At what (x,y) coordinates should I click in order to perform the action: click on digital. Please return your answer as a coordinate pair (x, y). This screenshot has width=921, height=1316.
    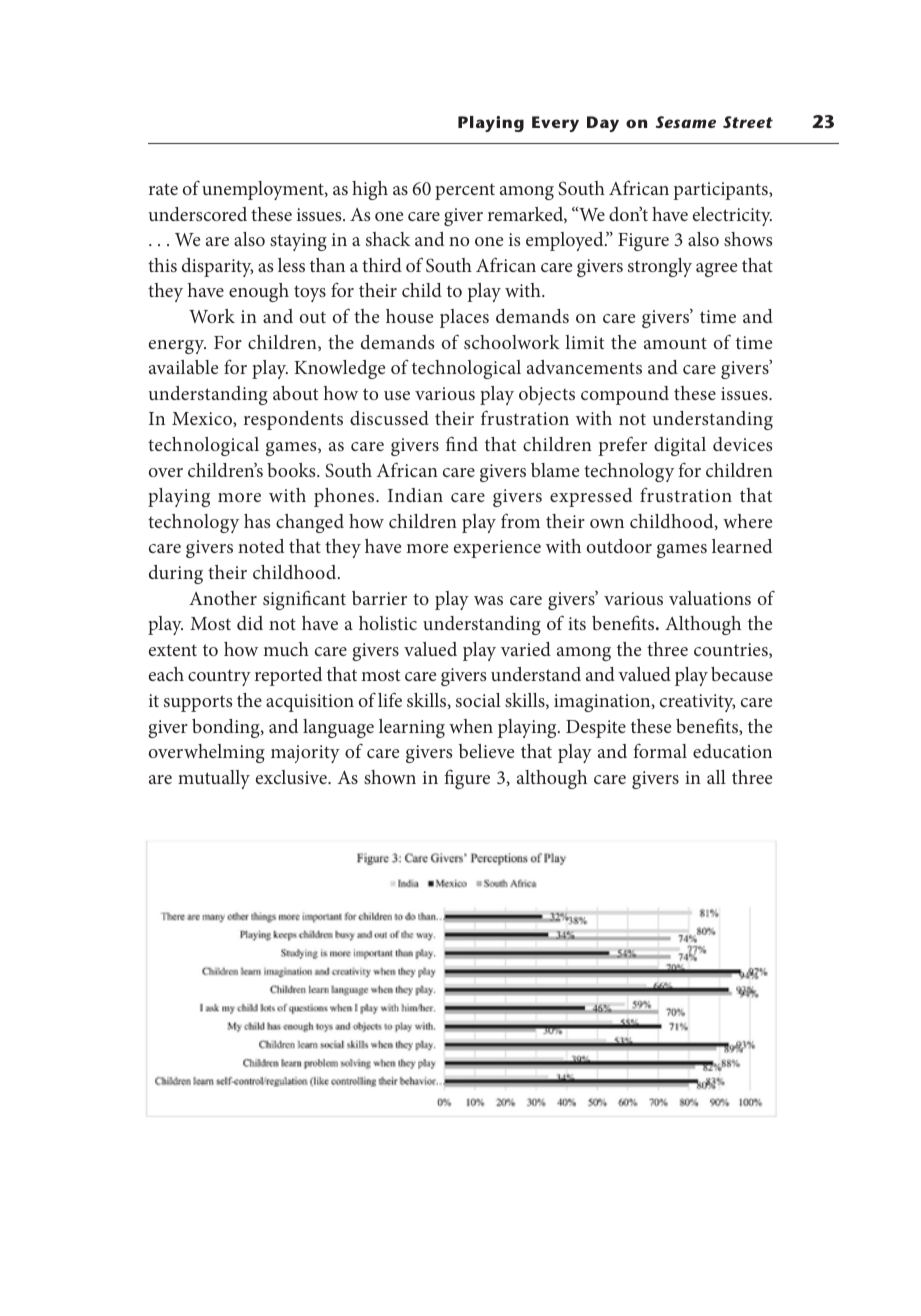
    Looking at the image, I should click on (680, 446).
